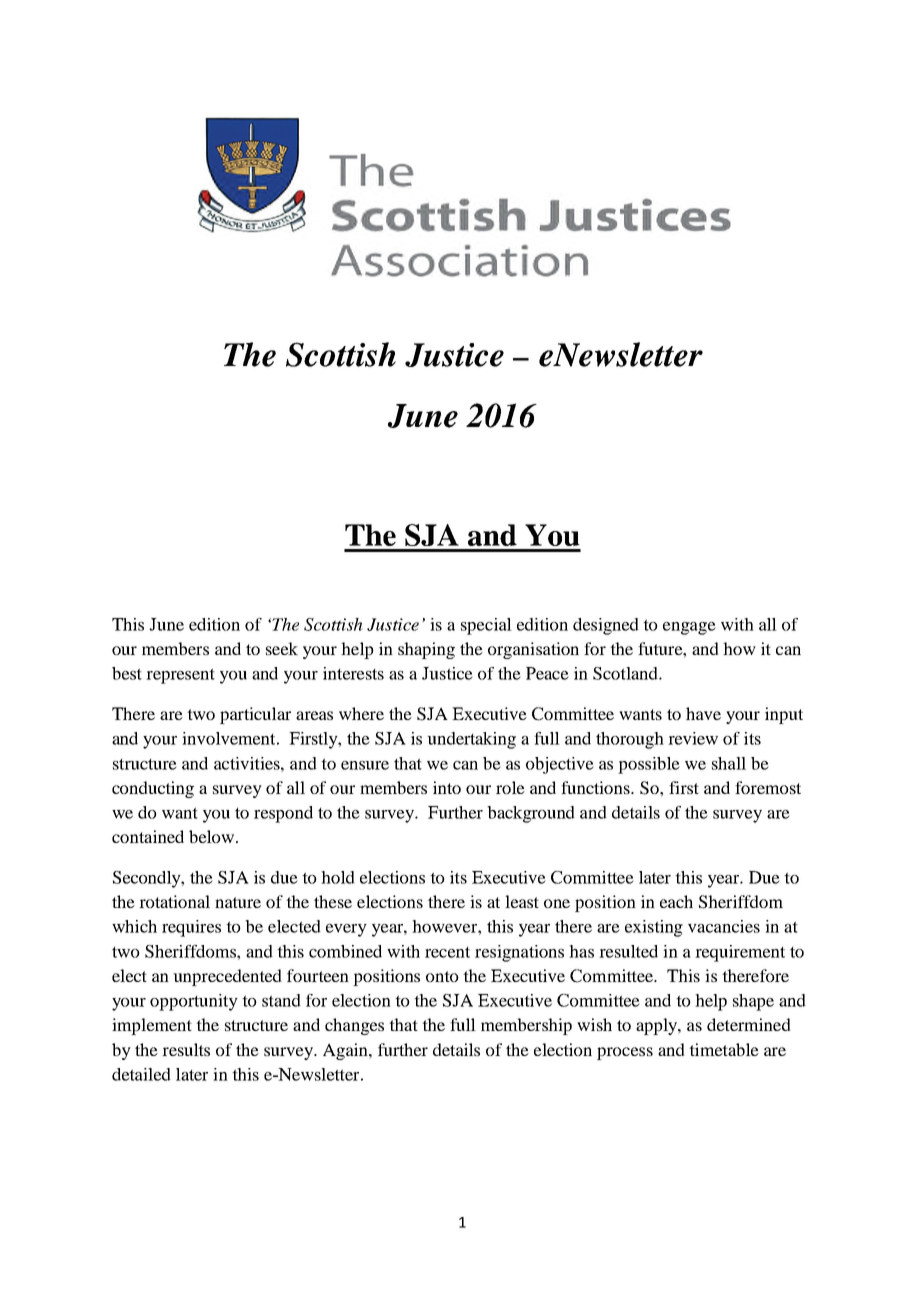  Describe the element at coordinates (282, 648) in the page. I see `seek` at that location.
